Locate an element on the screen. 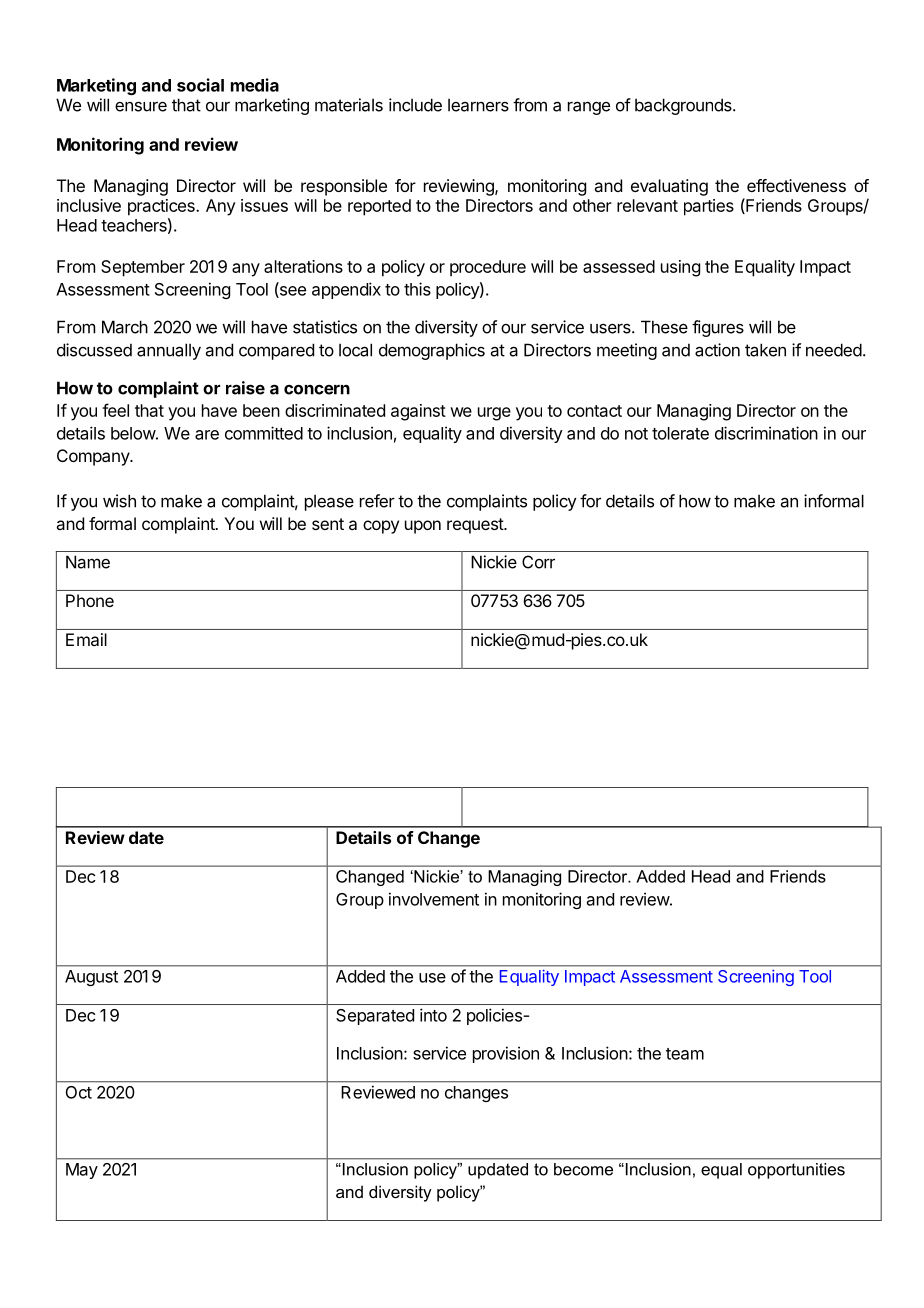  learners is located at coordinates (478, 105).
